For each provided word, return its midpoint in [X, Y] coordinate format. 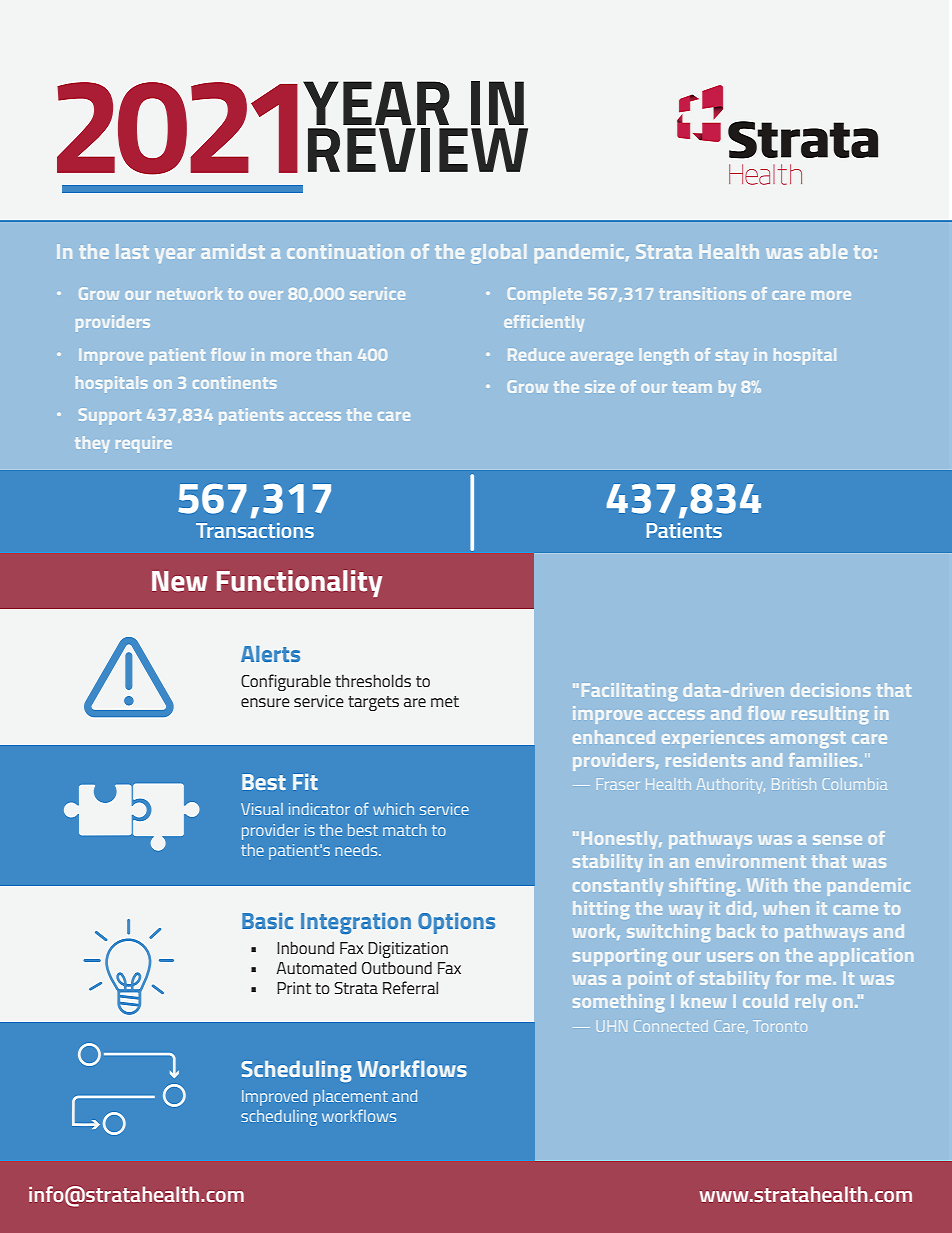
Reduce [536, 354]
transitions [703, 293]
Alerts [270, 654]
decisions [830, 690]
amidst [233, 251]
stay [732, 357]
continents [234, 382]
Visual [262, 809]
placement [350, 1098]
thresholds [373, 680]
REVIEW [418, 150]
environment [751, 861]
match [404, 830]
